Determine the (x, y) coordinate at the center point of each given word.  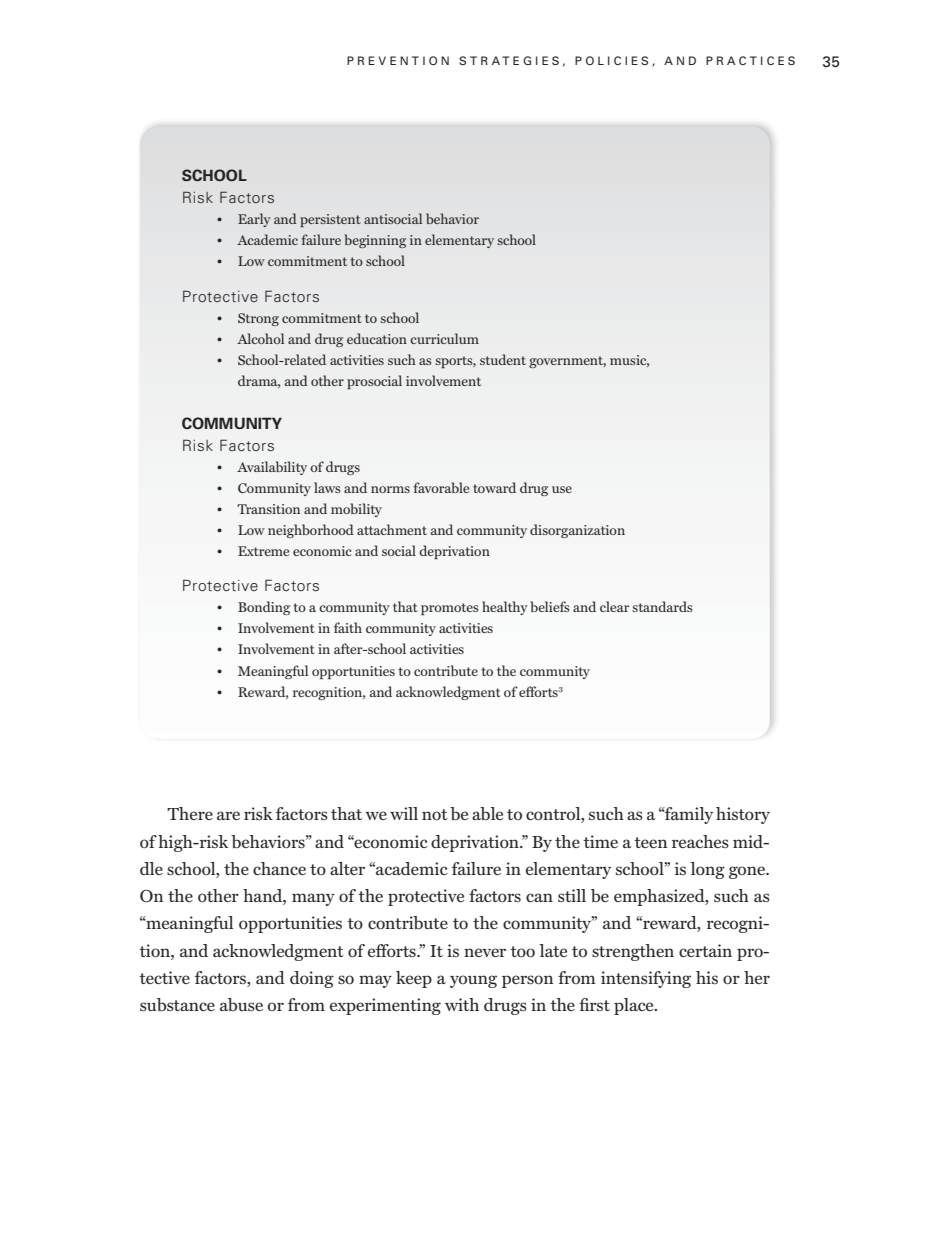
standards (662, 606)
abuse (241, 1005)
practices (750, 60)
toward (494, 487)
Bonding (264, 608)
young (473, 981)
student (503, 359)
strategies (509, 60)
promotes (450, 609)
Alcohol (260, 338)
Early (254, 220)
